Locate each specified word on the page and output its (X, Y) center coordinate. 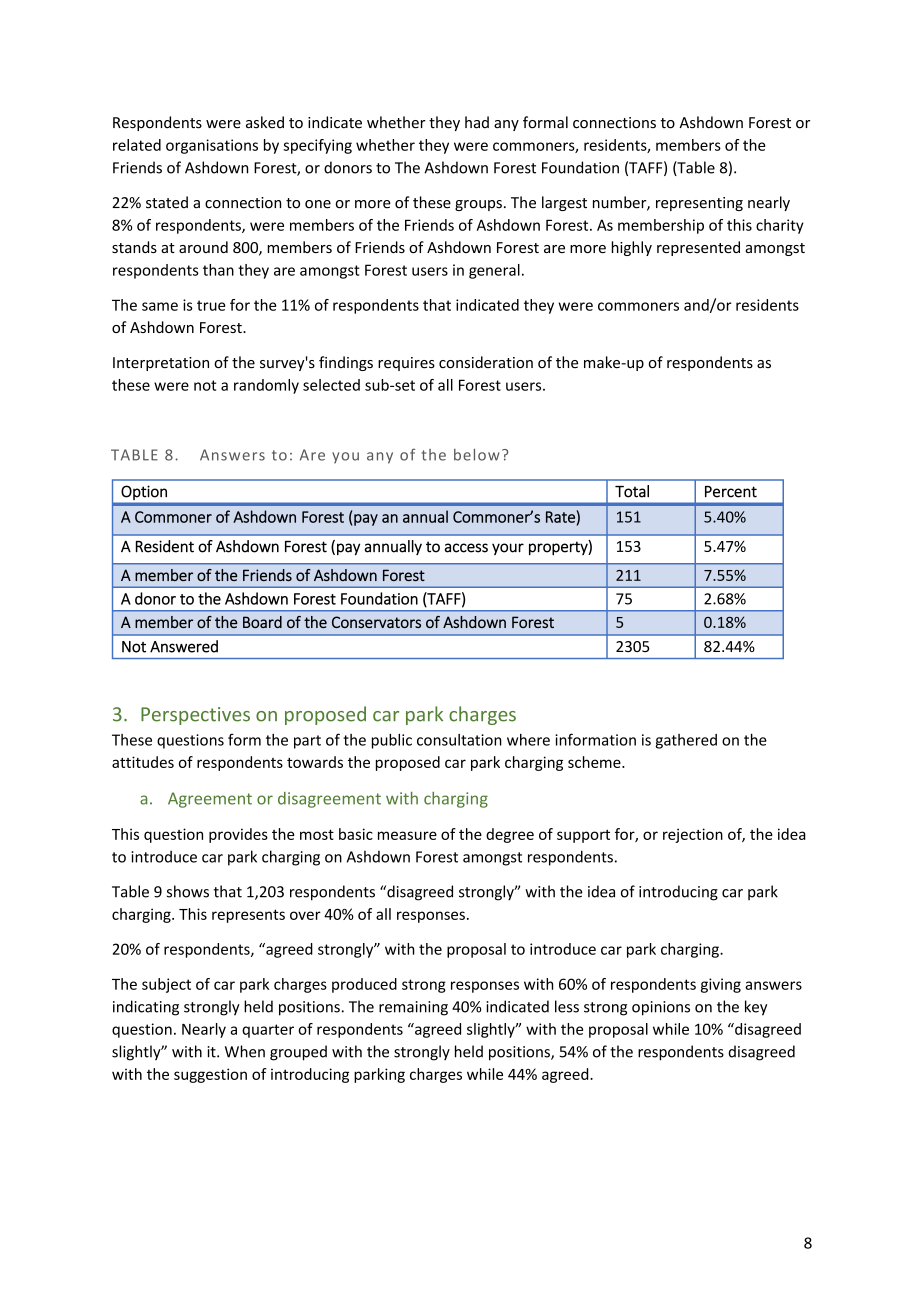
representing (699, 204)
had (477, 122)
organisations (212, 146)
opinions (661, 1008)
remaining (413, 1008)
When (245, 1051)
